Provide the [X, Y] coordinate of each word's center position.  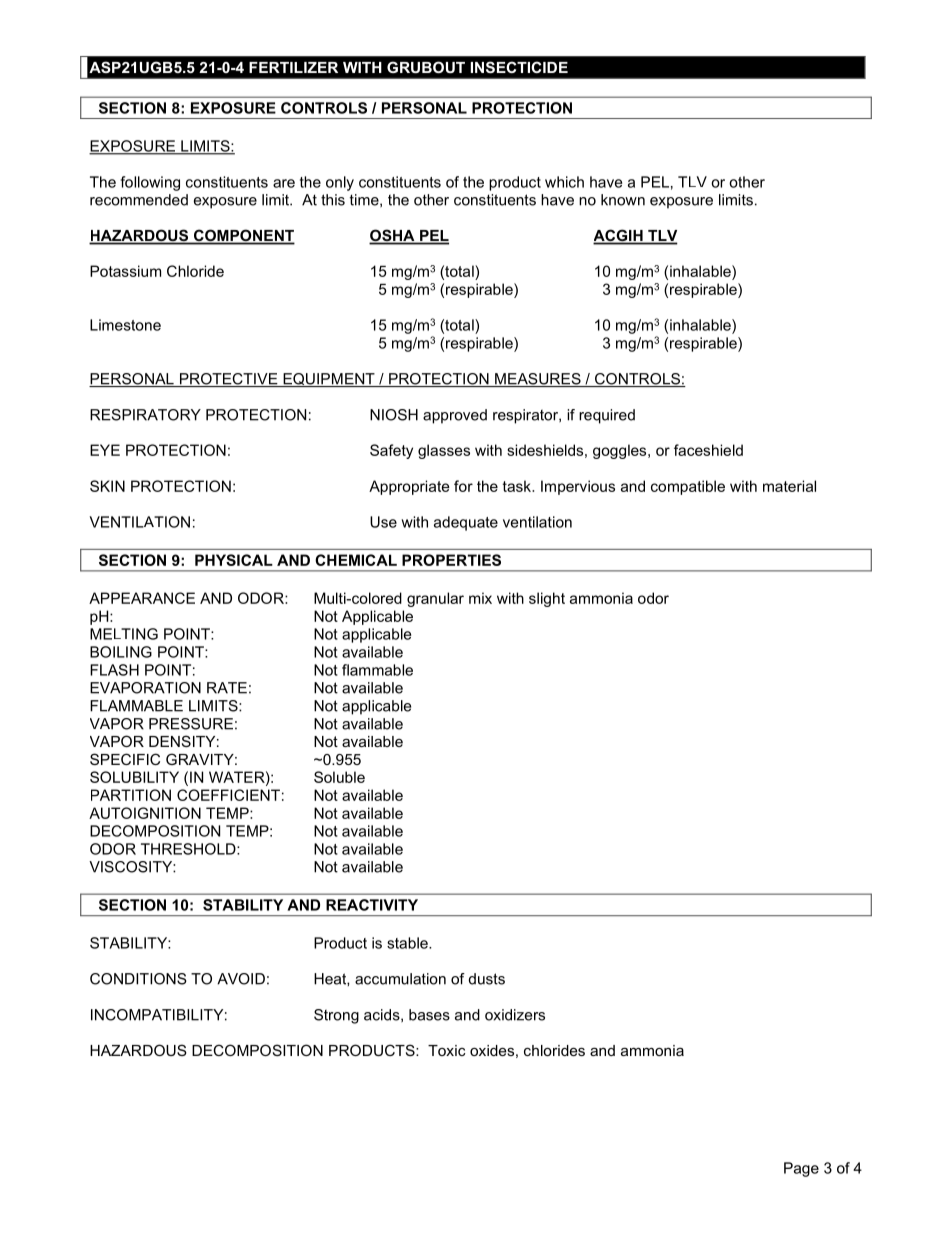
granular [435, 599]
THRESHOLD [189, 849]
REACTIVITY [372, 905]
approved [455, 416]
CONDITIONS [138, 979]
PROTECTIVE [228, 380]
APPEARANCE [142, 598]
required [607, 416]
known [623, 200]
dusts [487, 979]
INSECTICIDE [519, 67]
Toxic [446, 1050]
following [150, 183]
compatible [688, 487]
